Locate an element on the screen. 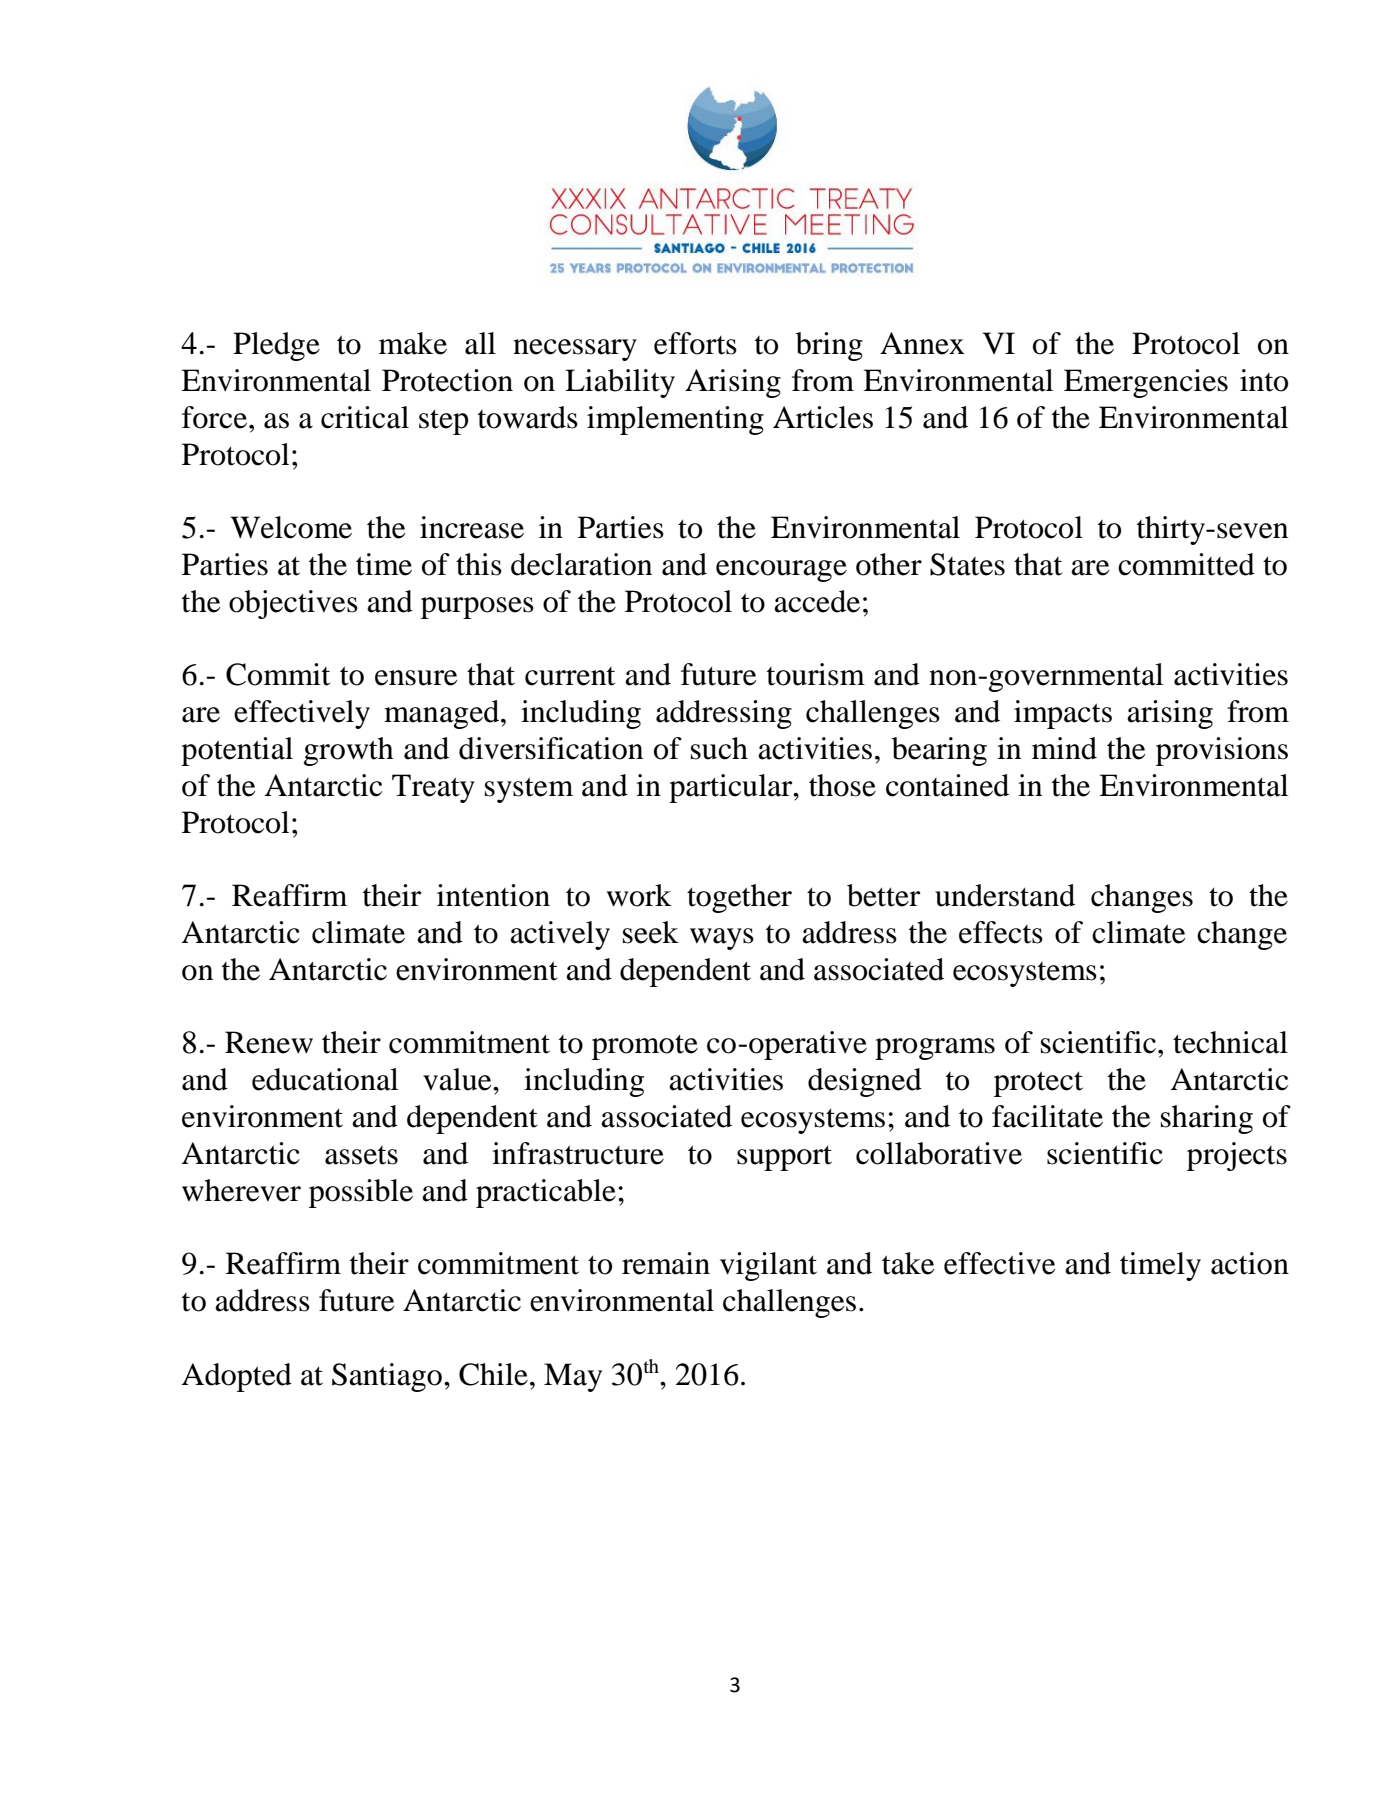  technical is located at coordinates (1230, 1042).
